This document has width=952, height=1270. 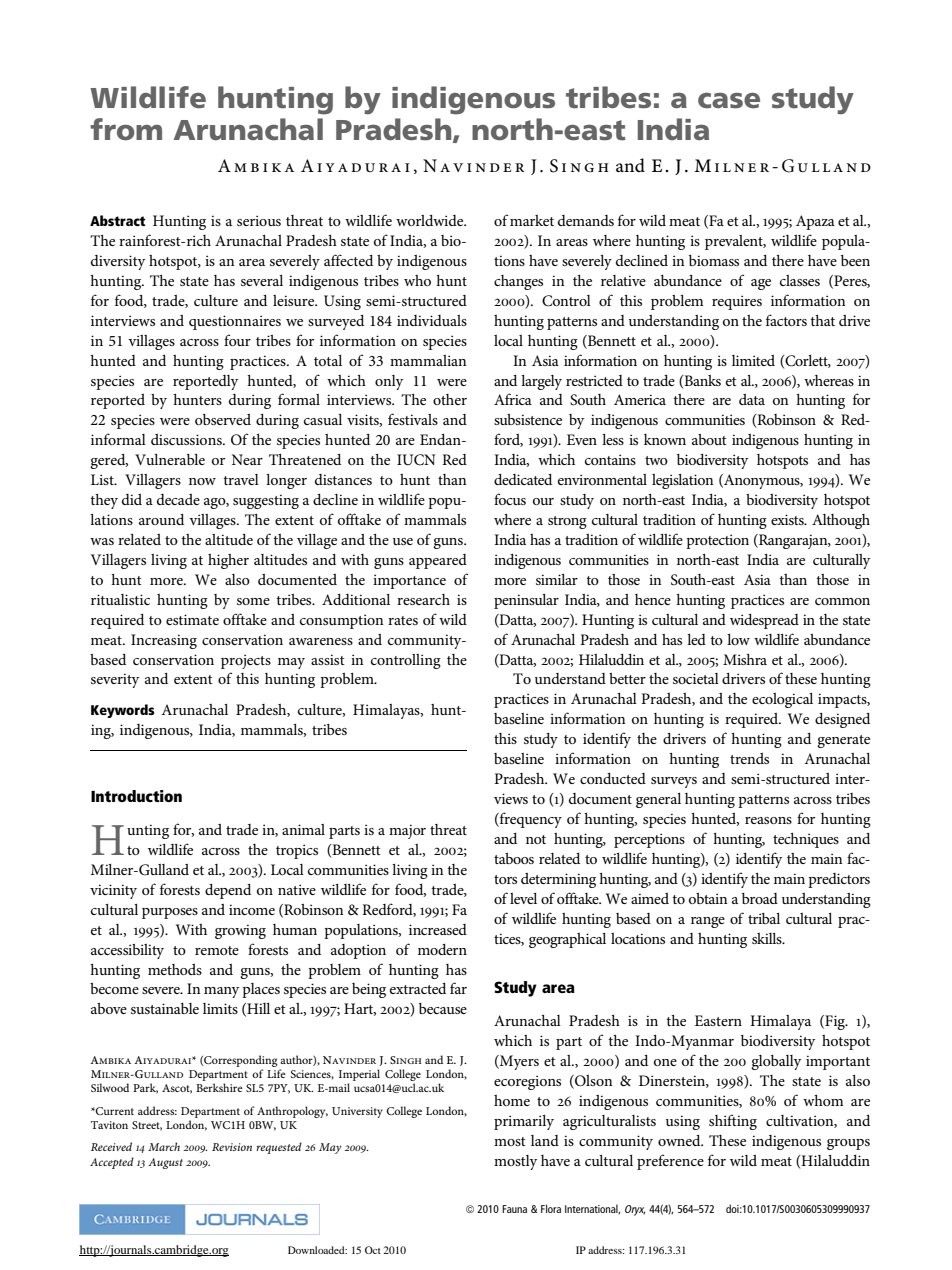 What do you see at coordinates (165, 1163) in the document?
I see `August` at bounding box center [165, 1163].
